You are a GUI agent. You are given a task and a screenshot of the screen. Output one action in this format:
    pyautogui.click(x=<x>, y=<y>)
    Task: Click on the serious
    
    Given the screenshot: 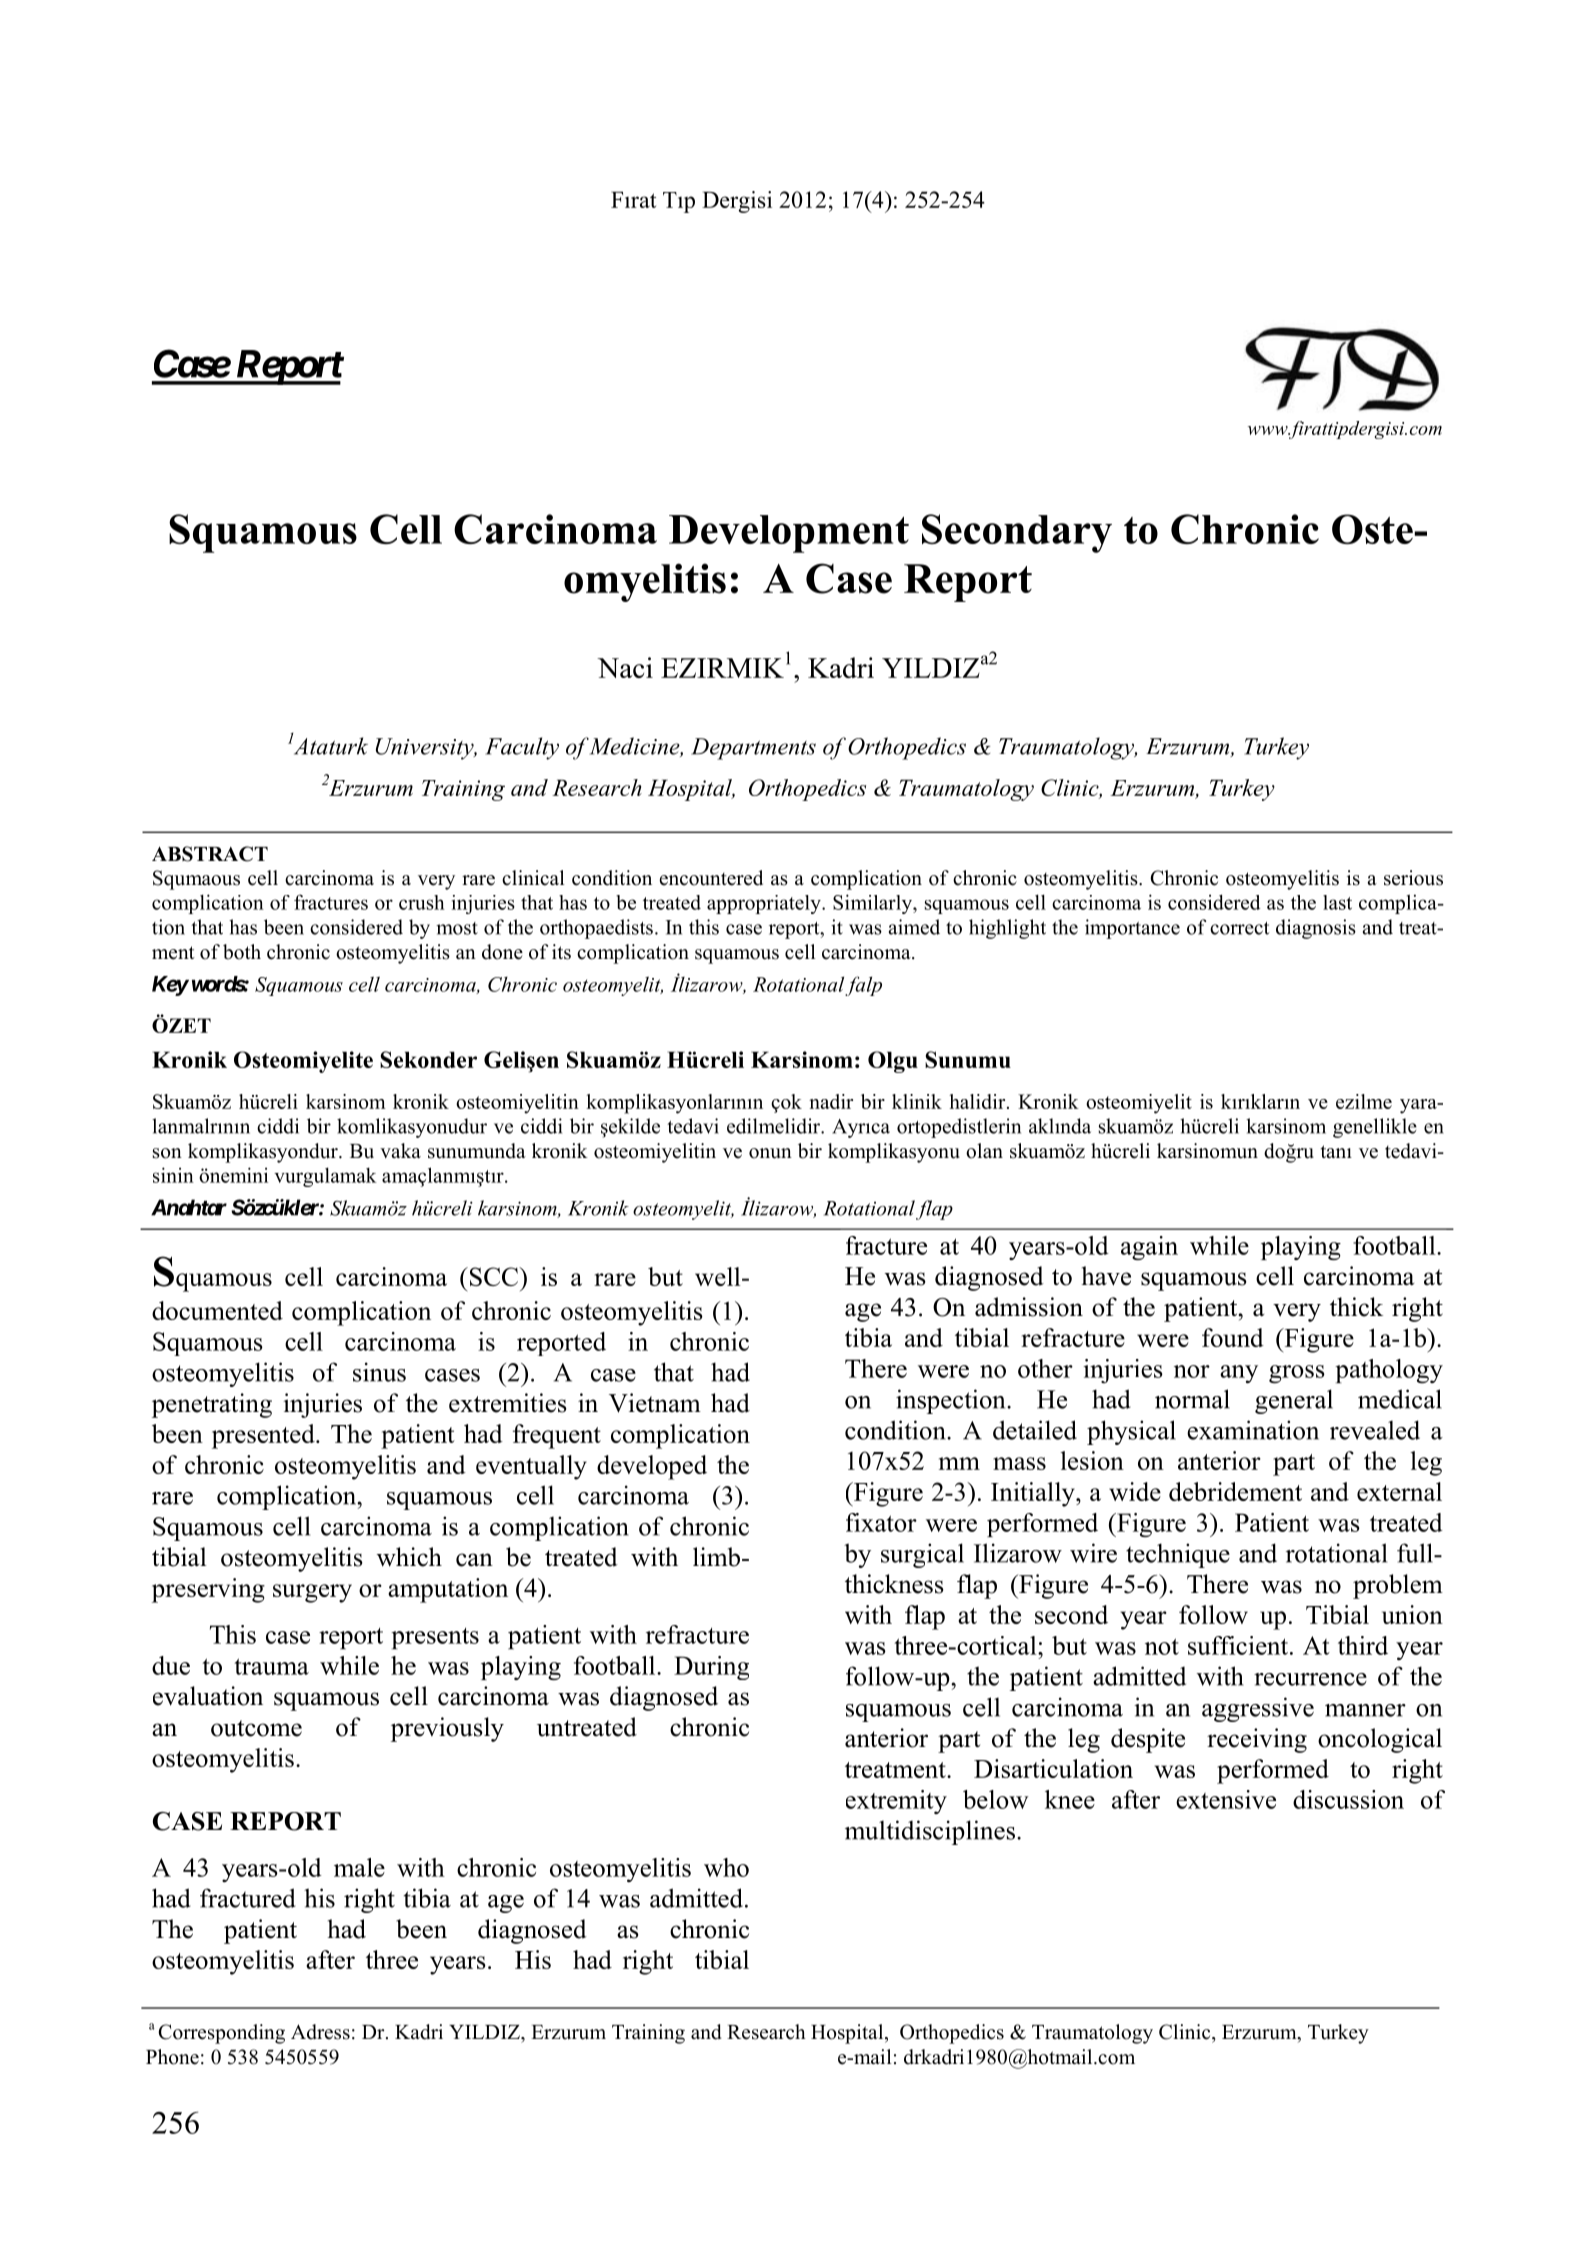 What is the action you would take?
    pyautogui.click(x=1413, y=878)
